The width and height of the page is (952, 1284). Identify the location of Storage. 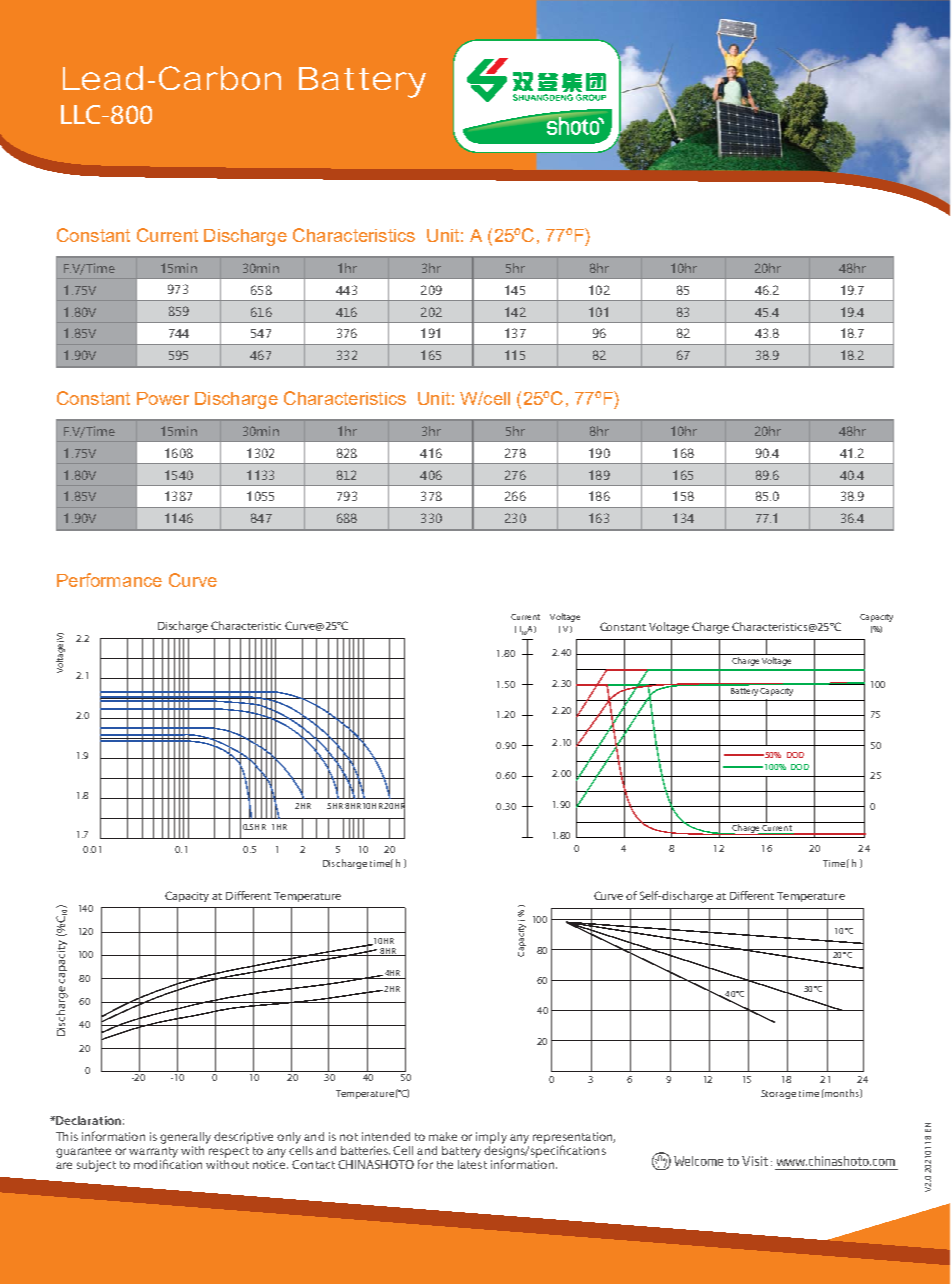
(778, 1094).
